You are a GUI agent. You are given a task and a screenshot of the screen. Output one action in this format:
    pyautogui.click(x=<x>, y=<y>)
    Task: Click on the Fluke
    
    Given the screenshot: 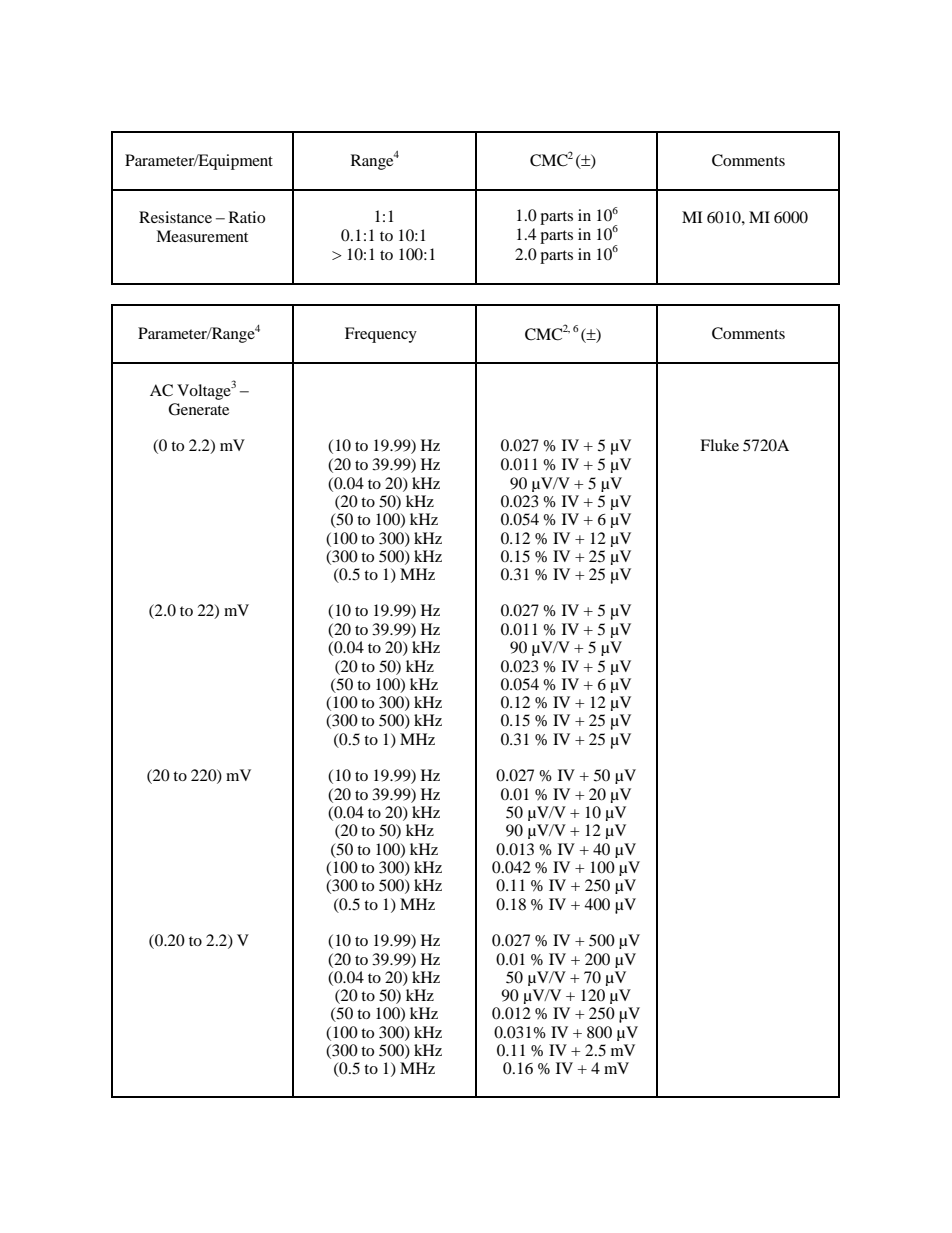 What is the action you would take?
    pyautogui.click(x=719, y=445)
